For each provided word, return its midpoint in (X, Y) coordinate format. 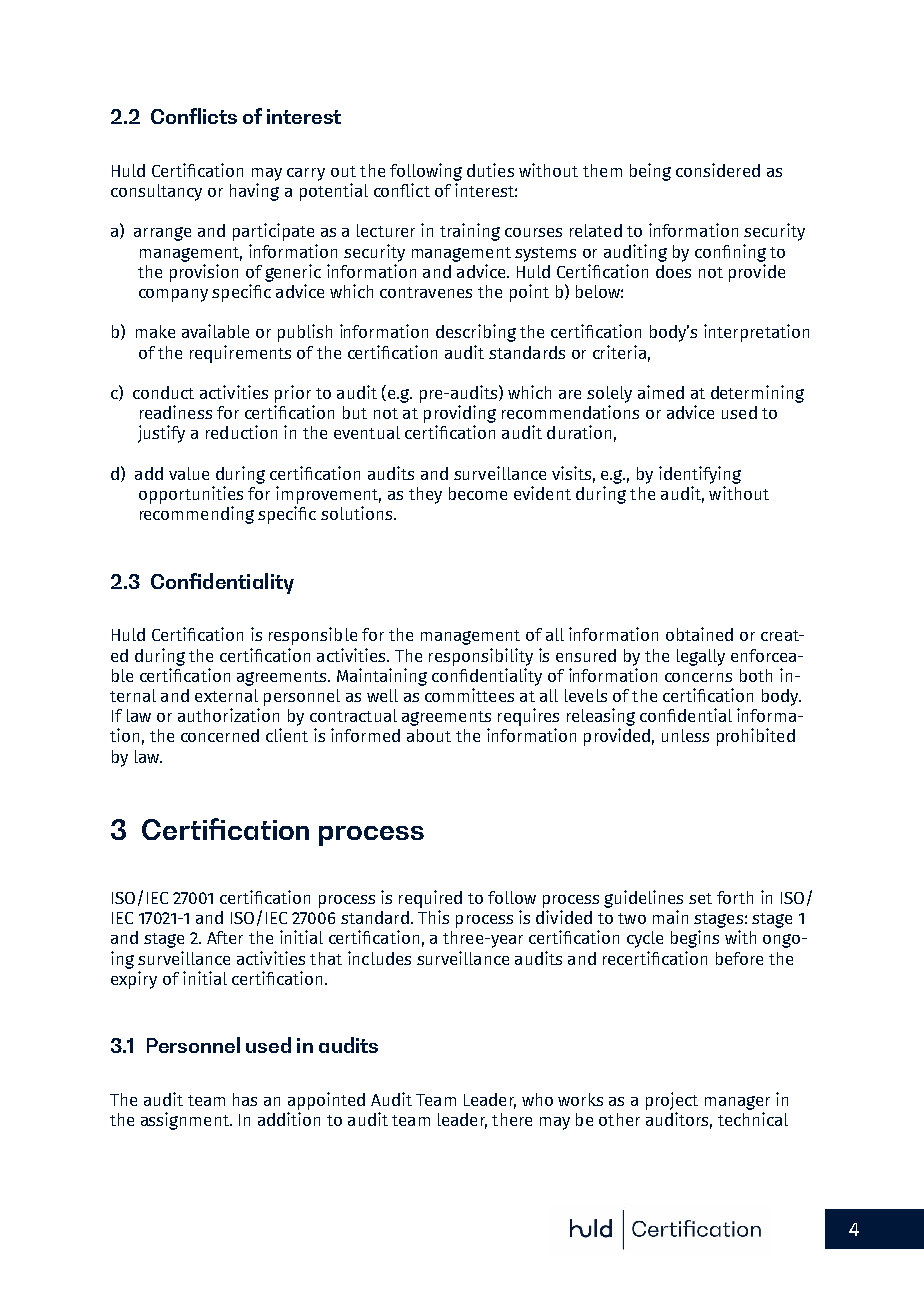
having (254, 192)
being (650, 172)
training (470, 232)
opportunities (191, 495)
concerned (220, 735)
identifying (700, 475)
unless (685, 735)
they (425, 495)
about (429, 735)
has (245, 1099)
